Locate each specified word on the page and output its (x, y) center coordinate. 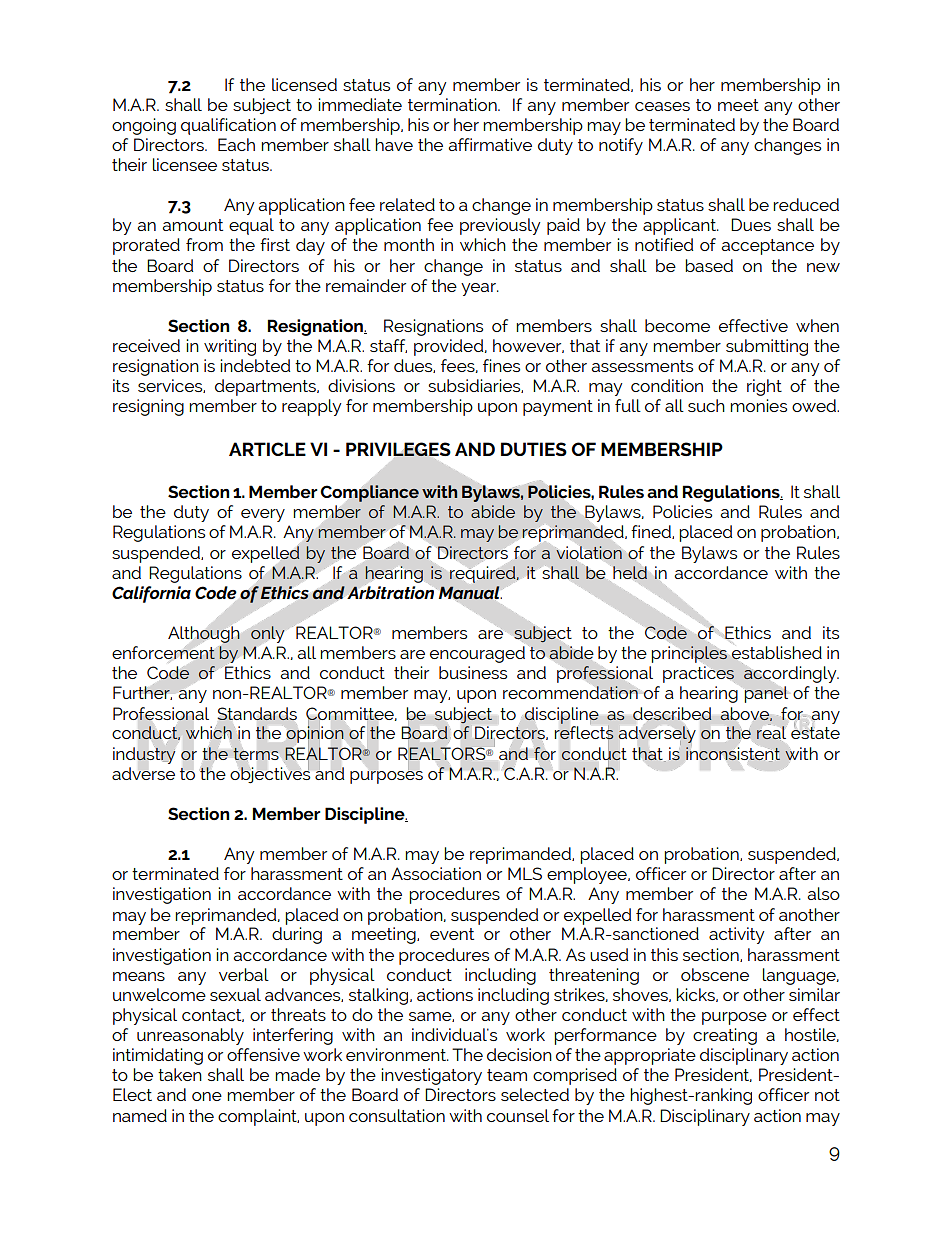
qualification (228, 126)
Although (204, 634)
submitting (767, 347)
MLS (525, 873)
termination (453, 104)
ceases (662, 106)
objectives (270, 774)
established (777, 653)
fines (501, 365)
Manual (470, 592)
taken (180, 1074)
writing (230, 347)
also (823, 893)
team (507, 1075)
